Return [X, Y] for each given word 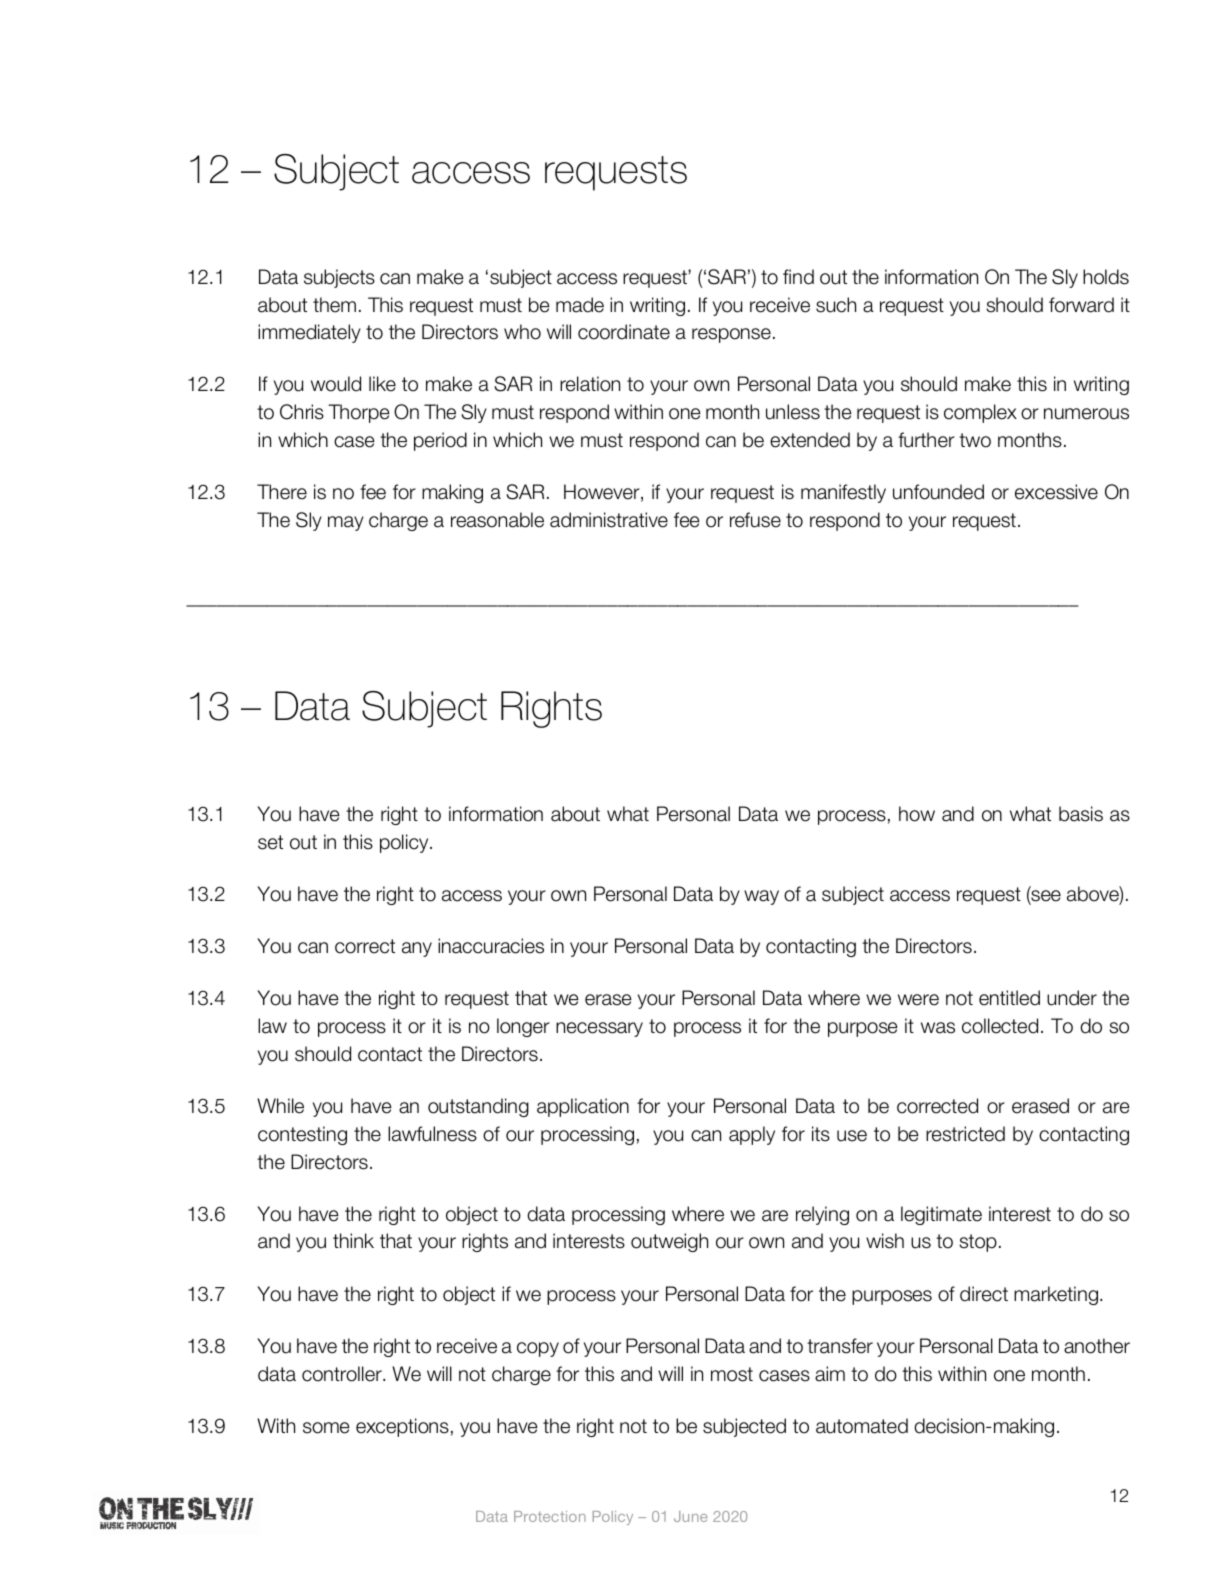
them [334, 305]
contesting [302, 1135]
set [270, 842]
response [731, 335]
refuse [755, 520]
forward [1081, 305]
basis [1081, 814]
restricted [965, 1134]
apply [752, 1135]
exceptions [402, 1427]
